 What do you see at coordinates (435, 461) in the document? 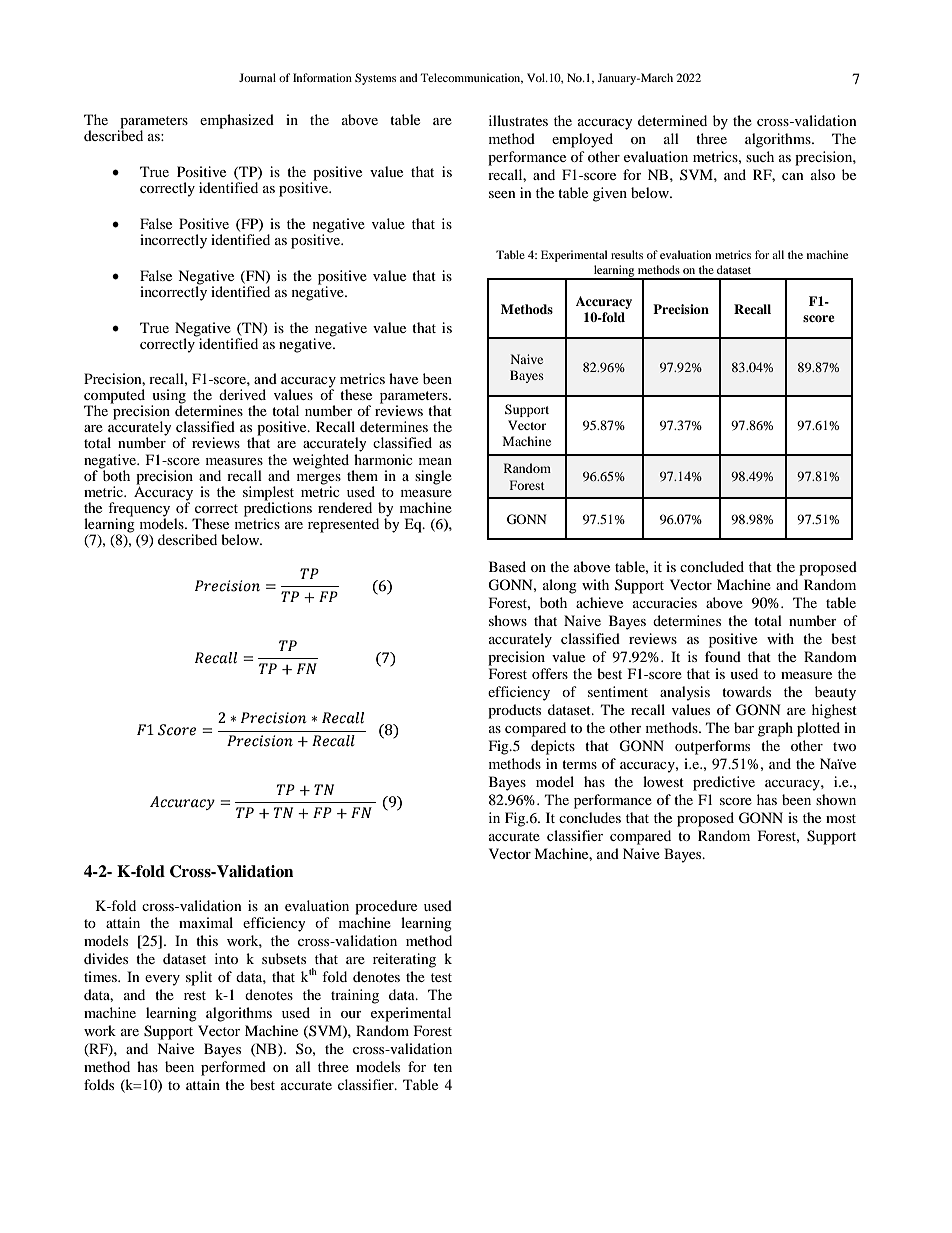
I see `mean` at bounding box center [435, 461].
